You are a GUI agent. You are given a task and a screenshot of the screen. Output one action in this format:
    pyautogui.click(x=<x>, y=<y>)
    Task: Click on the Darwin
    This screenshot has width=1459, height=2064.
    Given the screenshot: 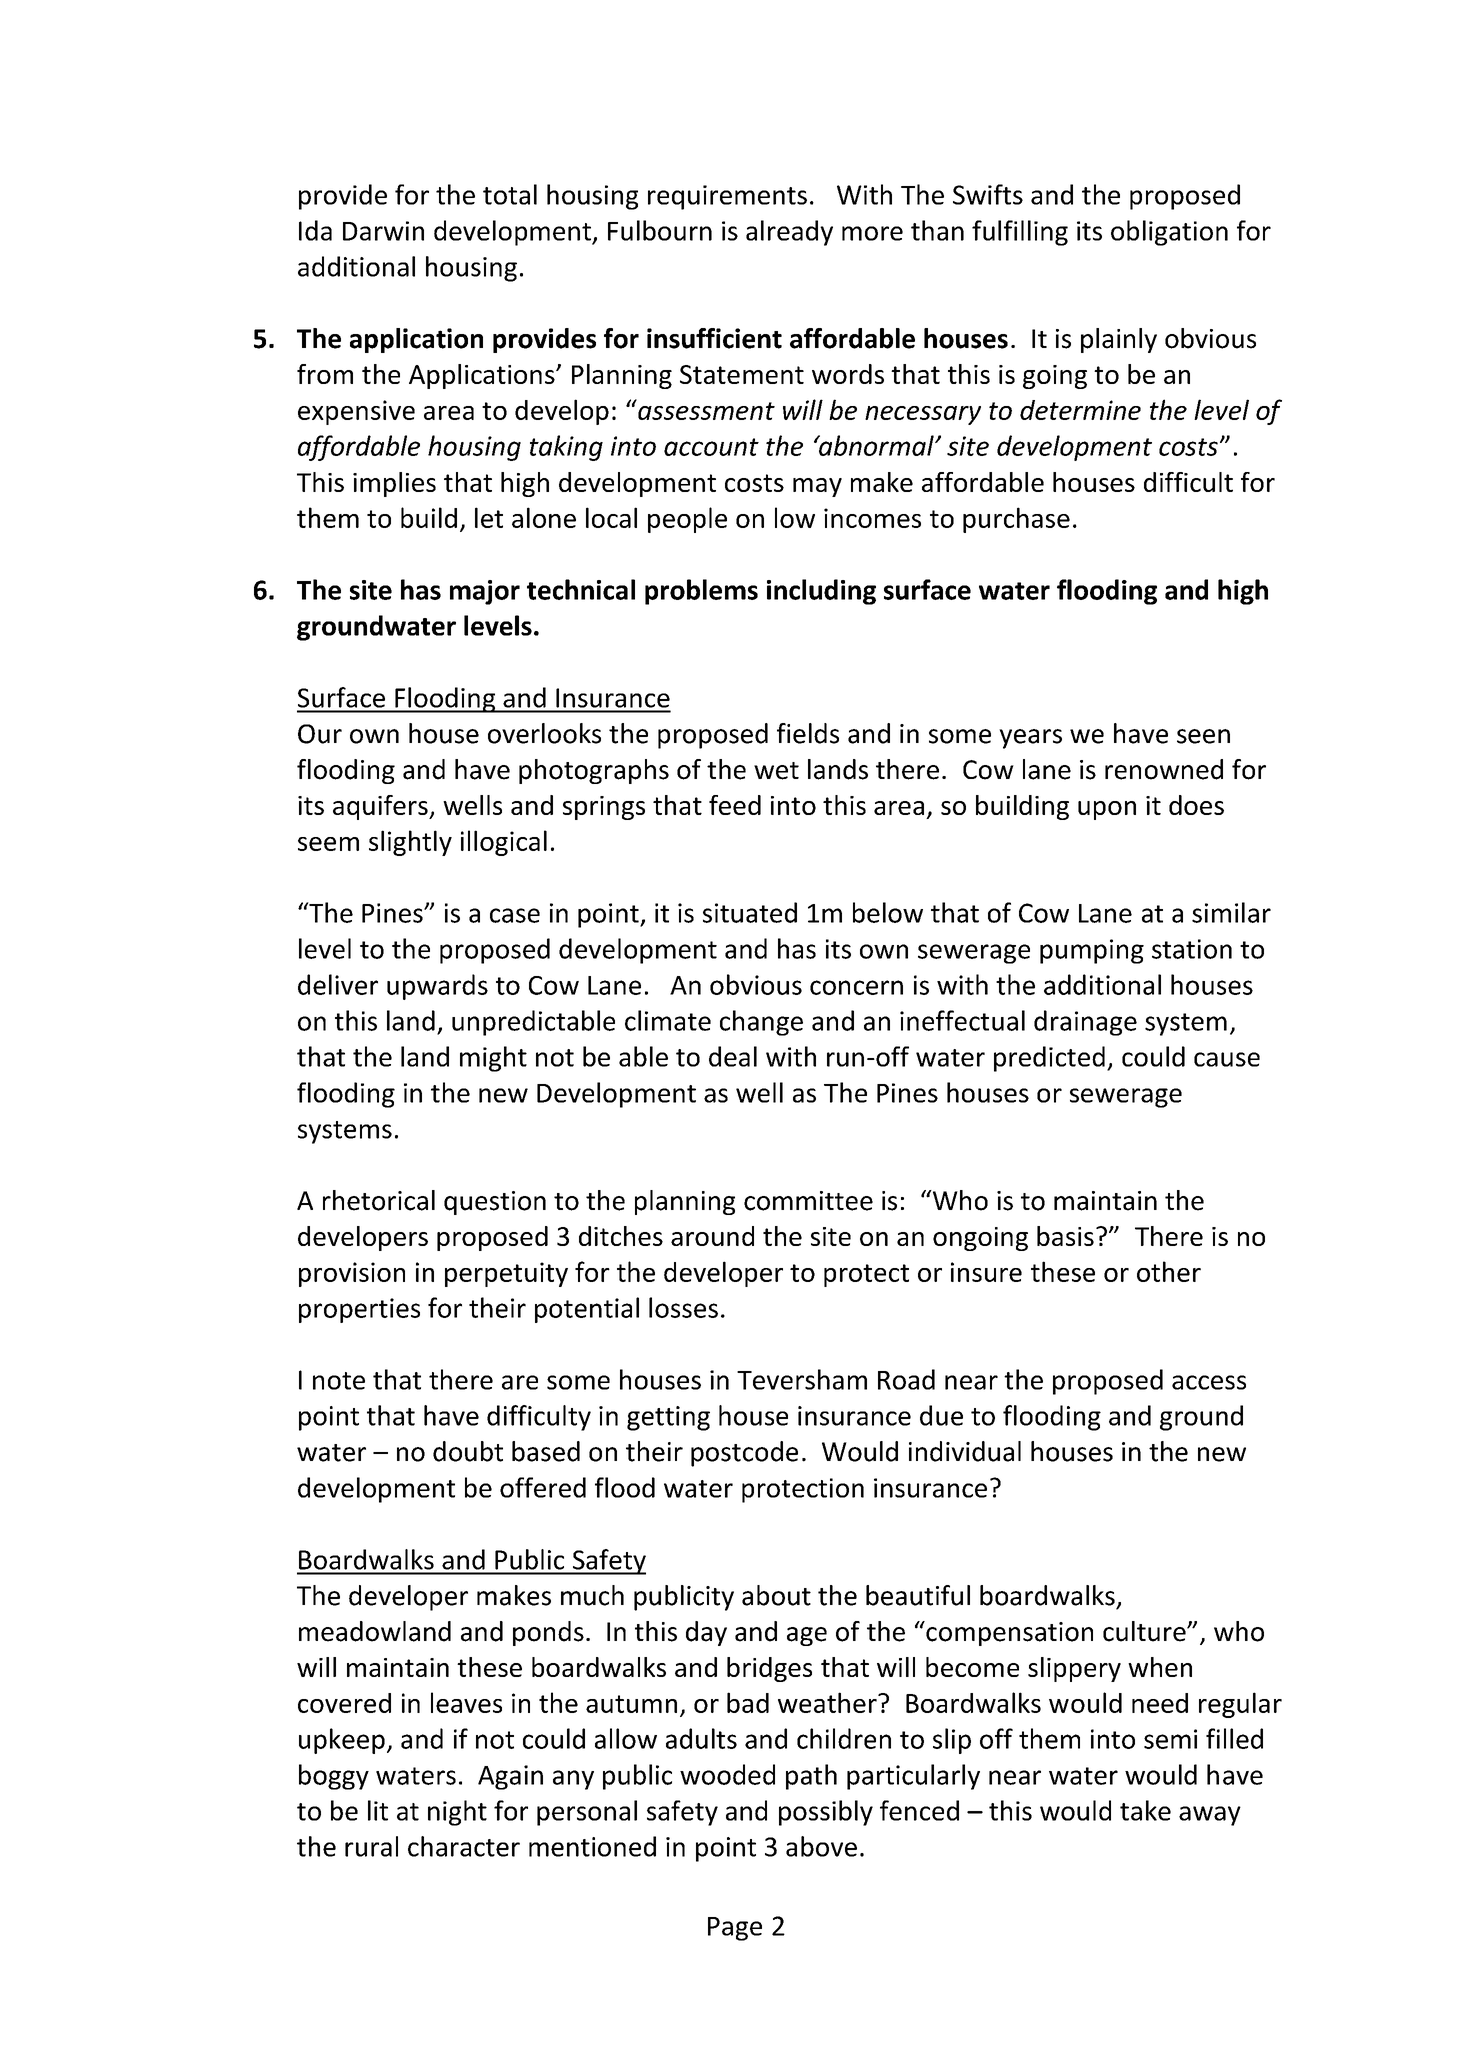 What is the action you would take?
    pyautogui.click(x=383, y=231)
